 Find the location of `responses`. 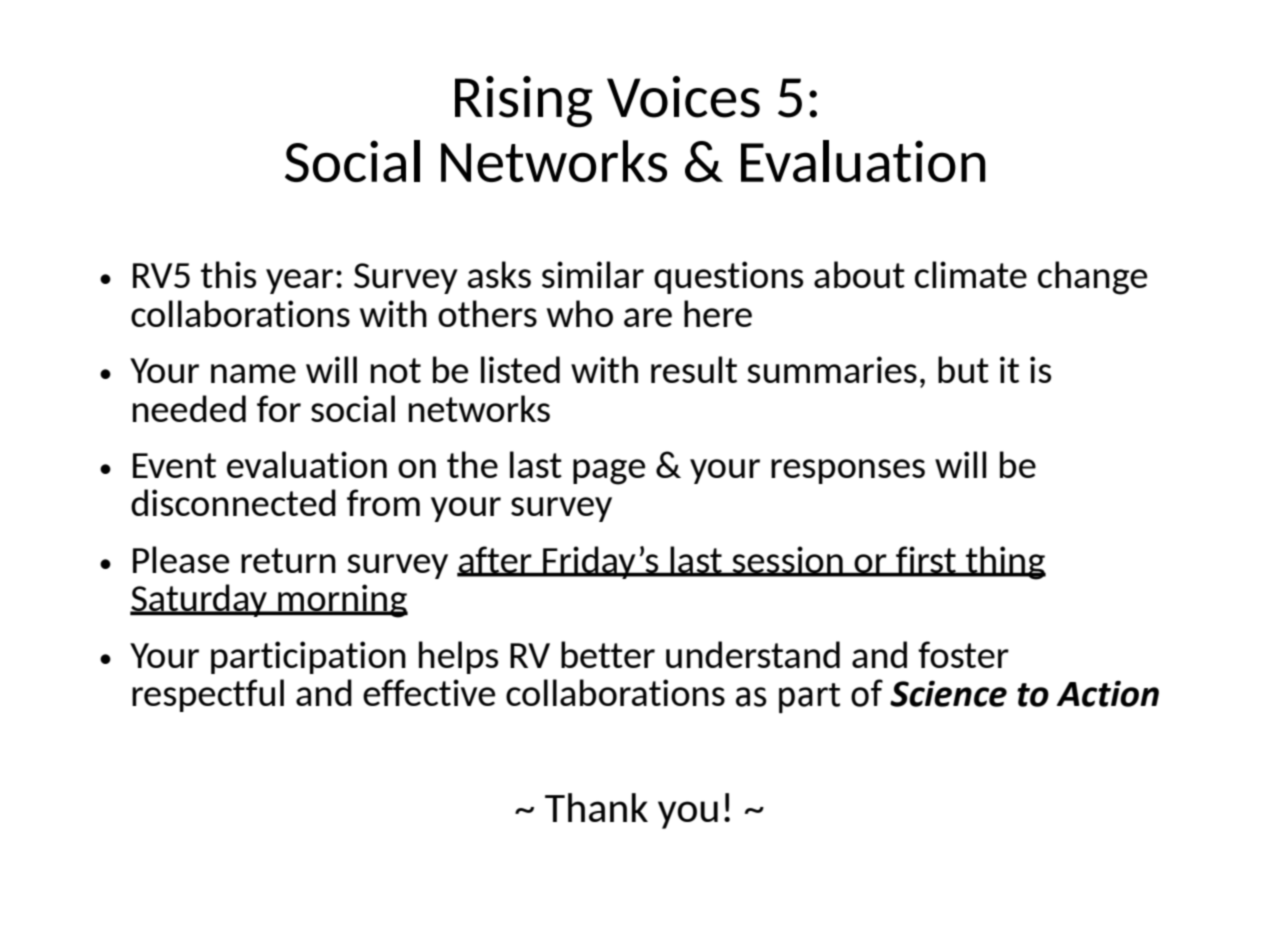

responses is located at coordinates (848, 471).
